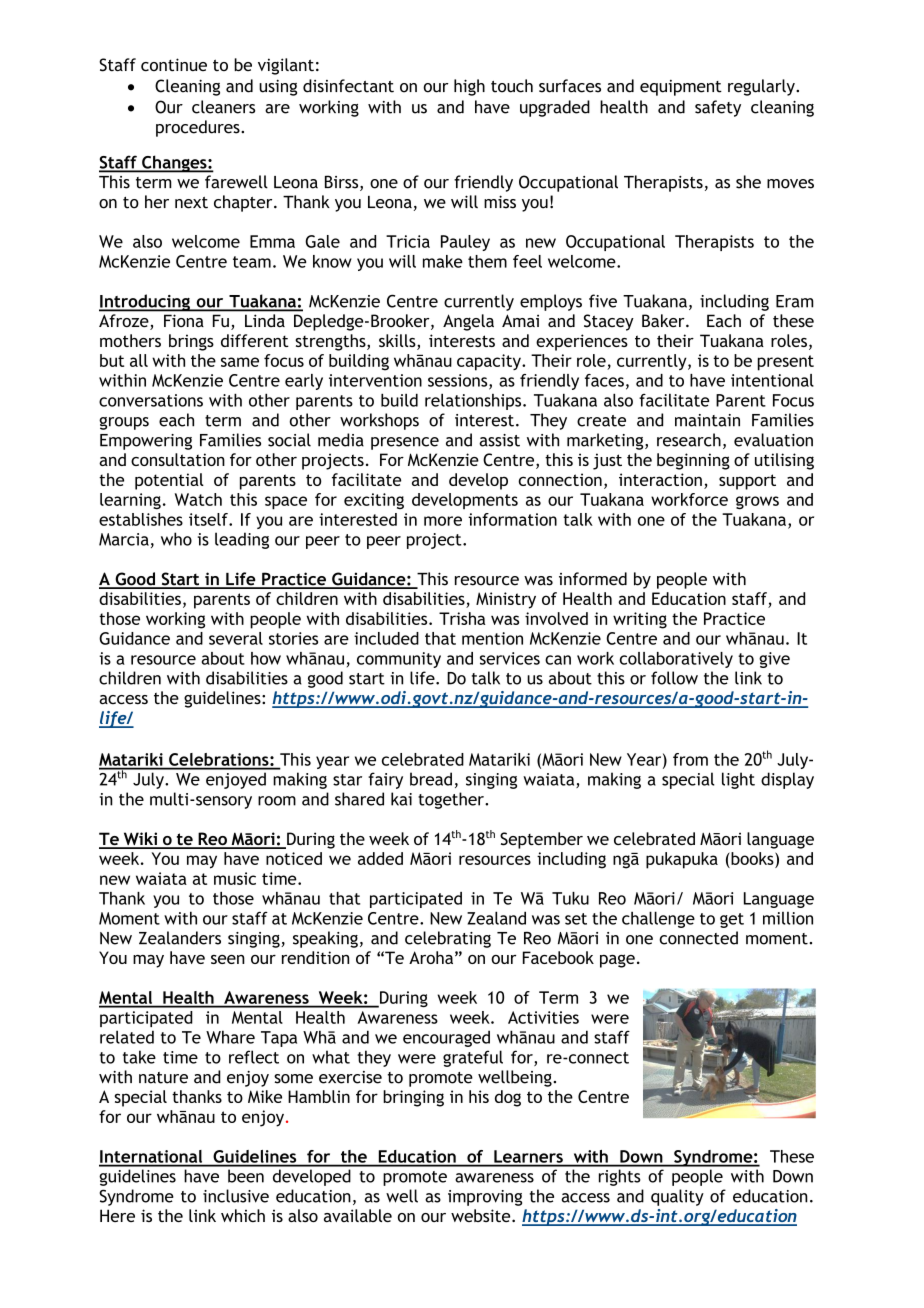 The height and width of the image is (1308, 924). I want to click on several, so click(236, 638).
